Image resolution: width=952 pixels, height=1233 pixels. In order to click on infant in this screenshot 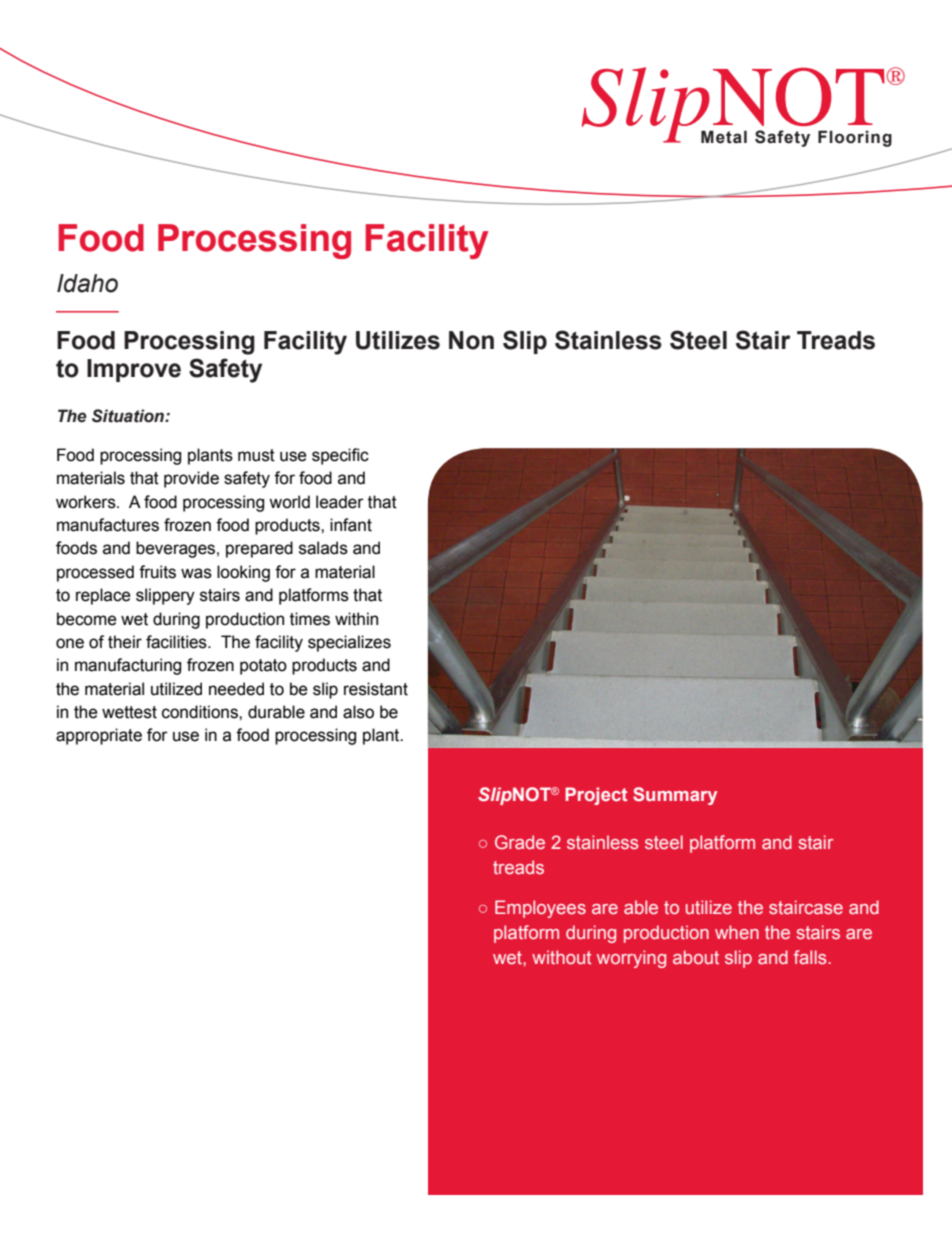, I will do `click(351, 525)`.
